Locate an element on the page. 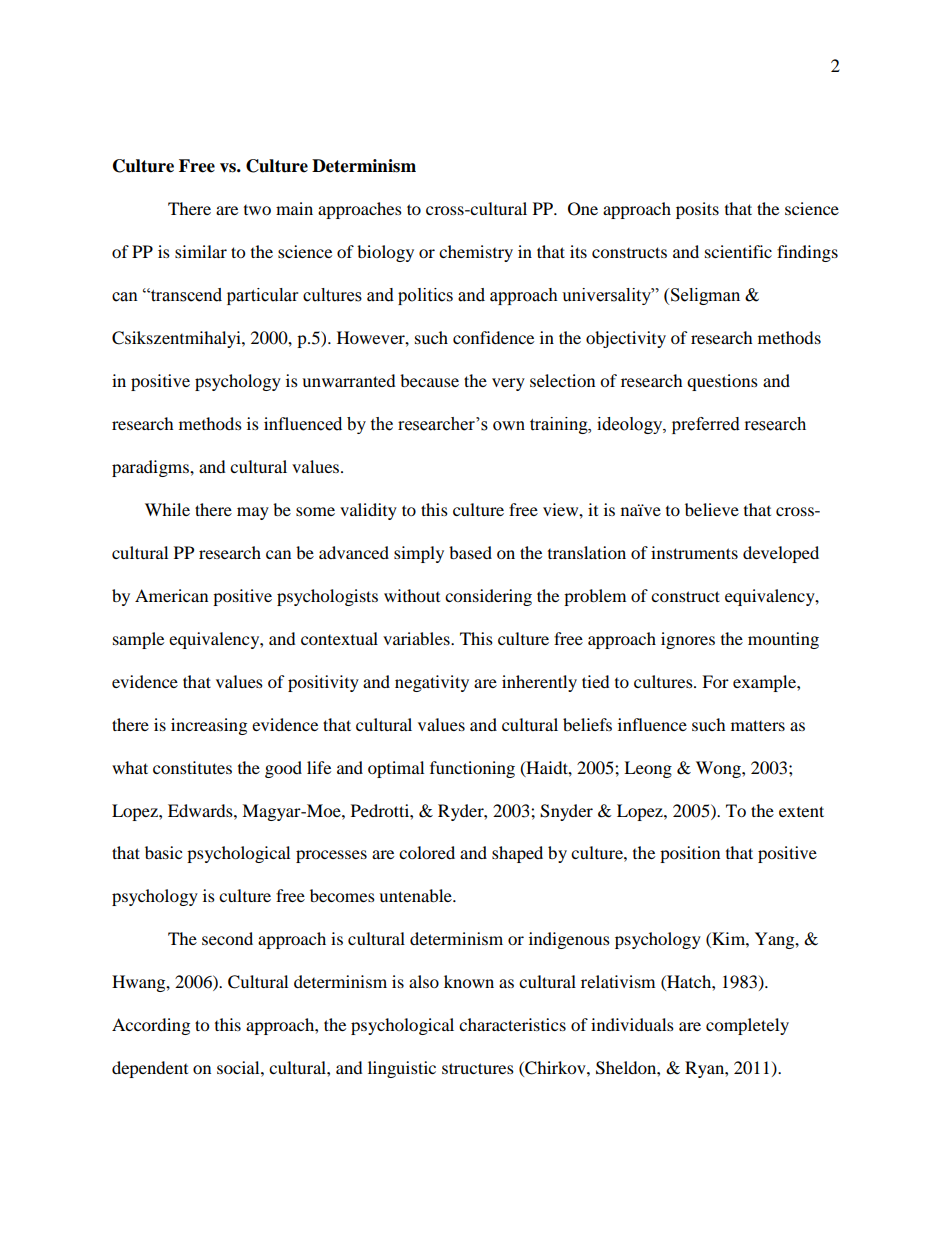 The width and height of the page is (952, 1233). Leong is located at coordinates (648, 769).
